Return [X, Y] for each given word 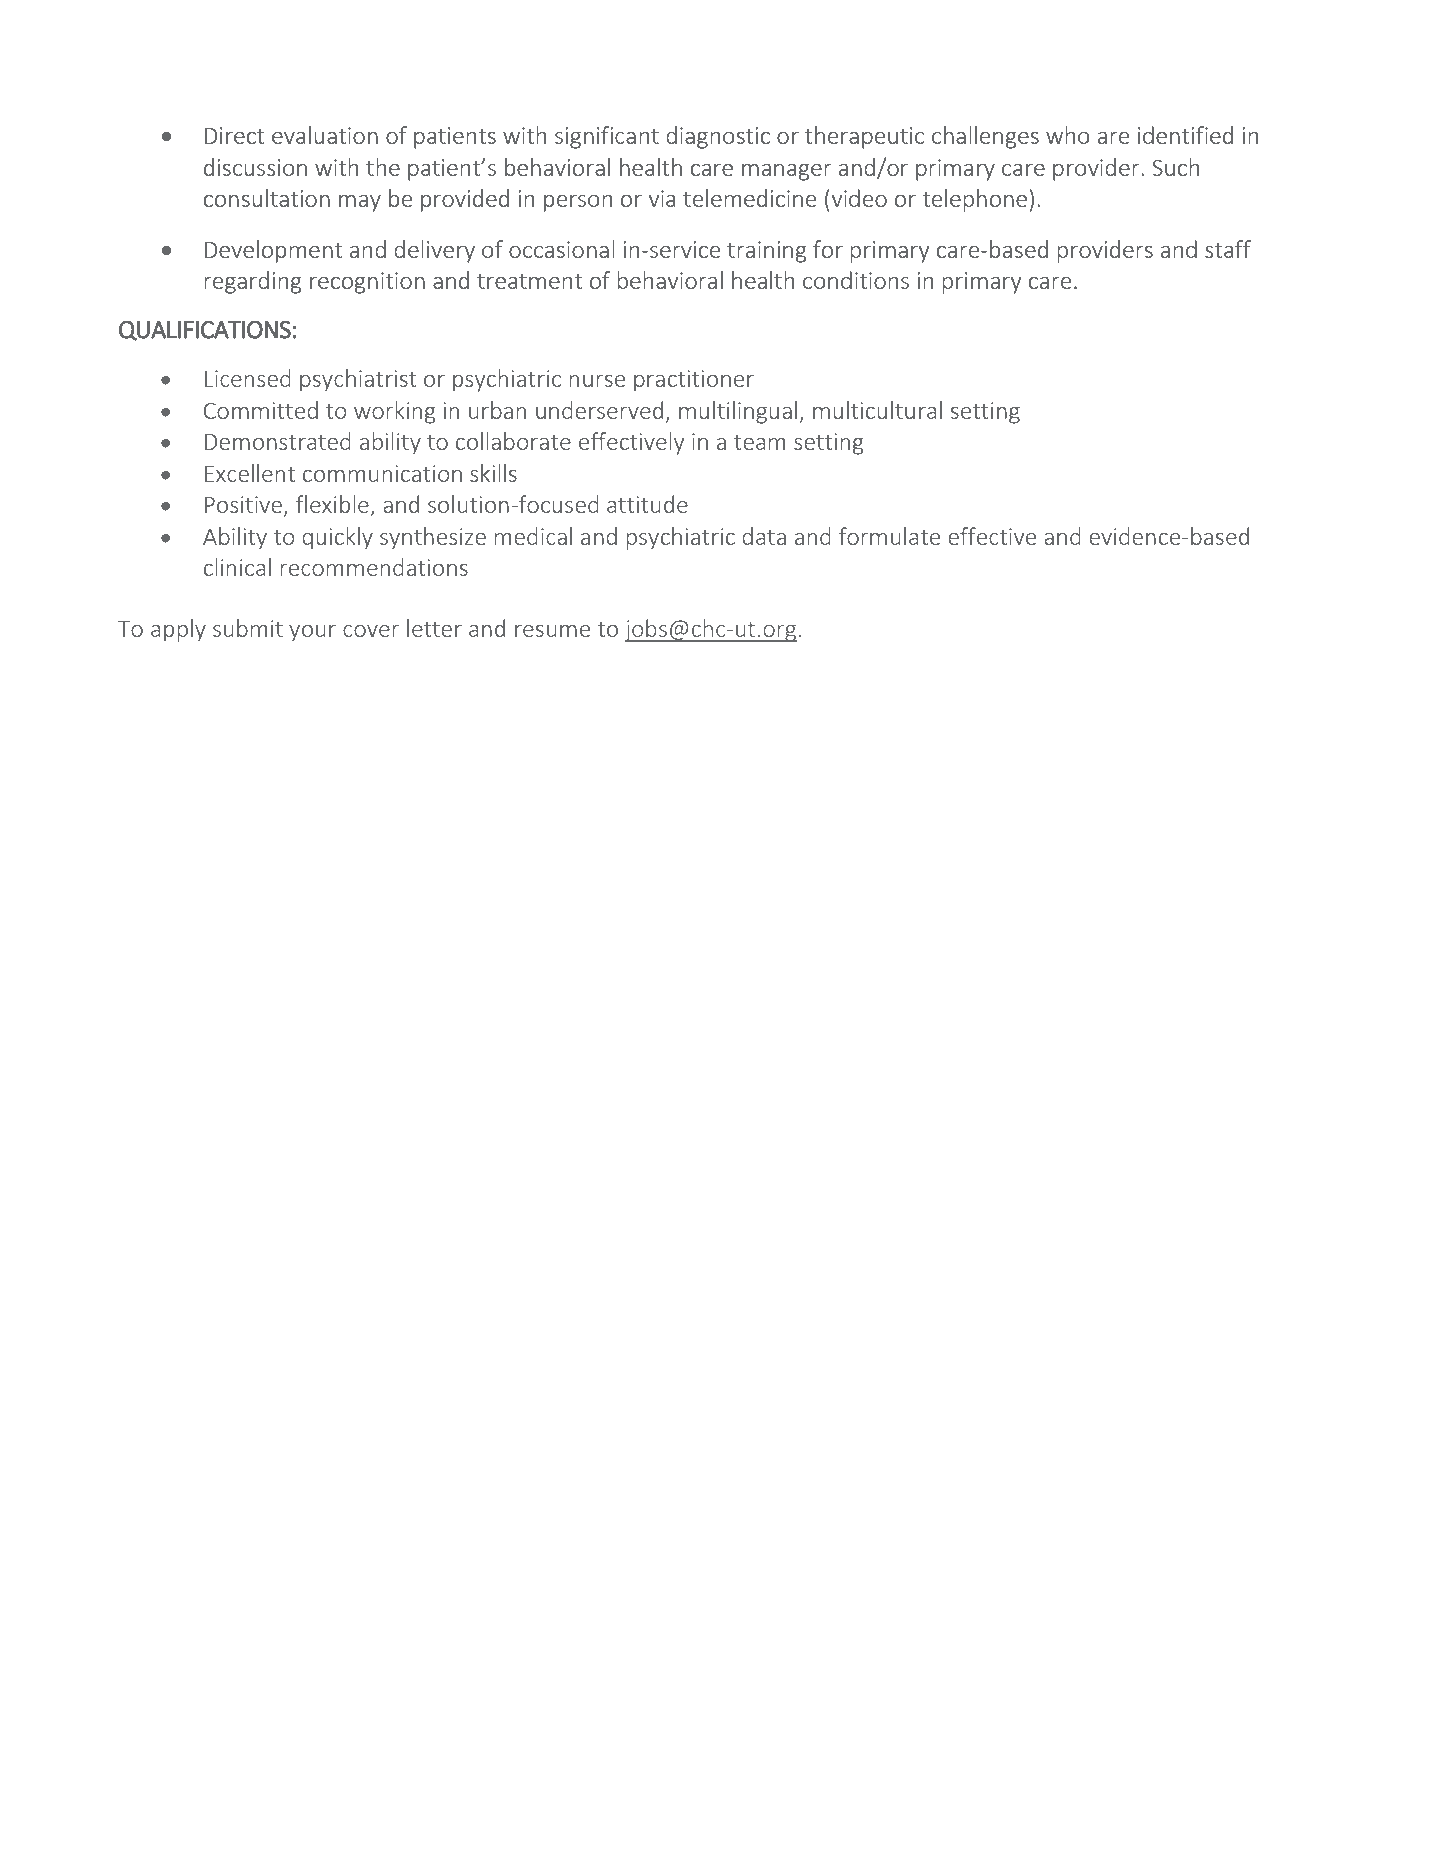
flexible [333, 505]
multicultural [877, 410]
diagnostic [718, 137]
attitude [647, 504]
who [1068, 135]
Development [273, 251]
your [312, 633]
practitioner [694, 381]
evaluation [325, 135]
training [767, 252]
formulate [889, 536]
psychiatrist [358, 380]
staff [1228, 249]
